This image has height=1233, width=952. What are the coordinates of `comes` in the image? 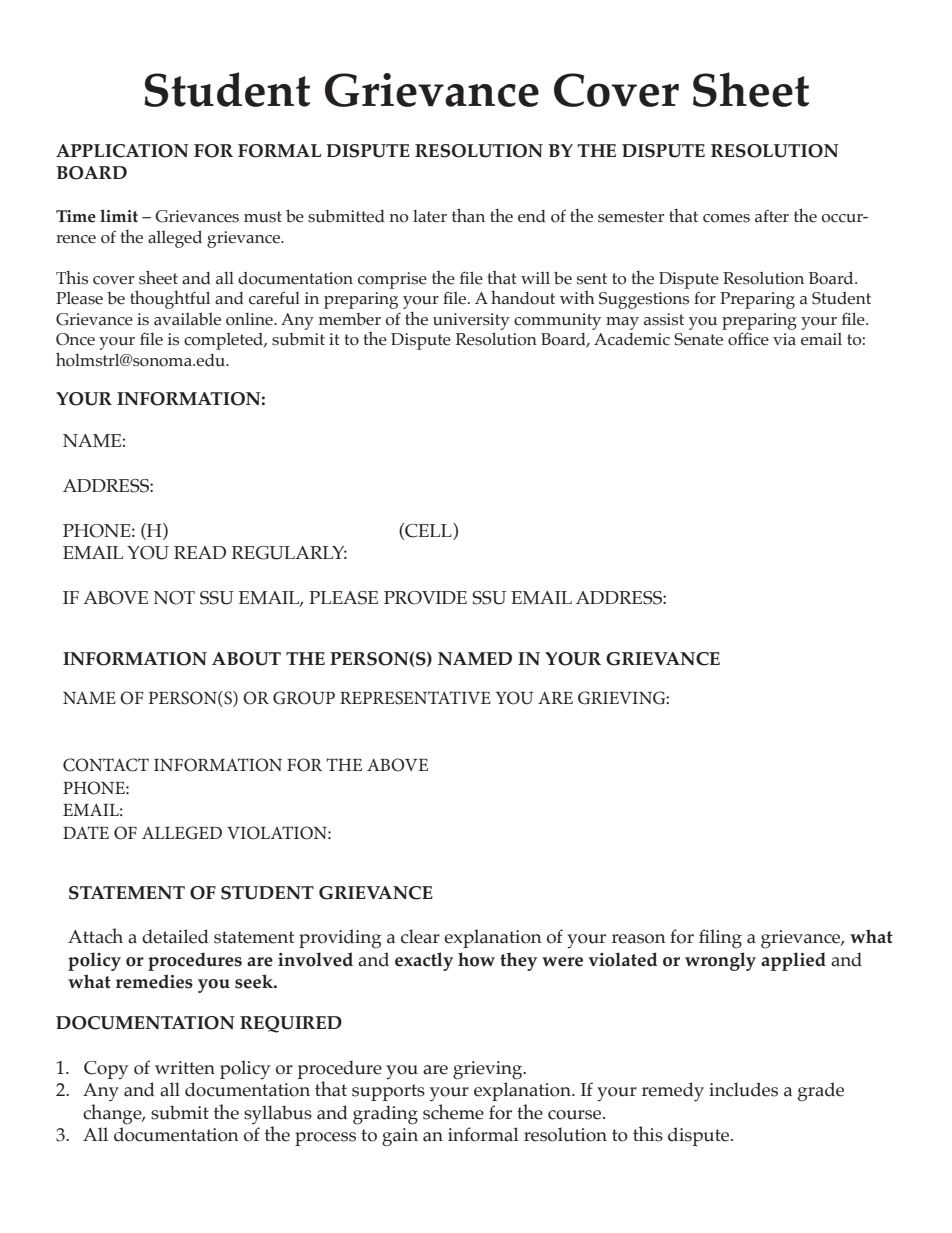 It's located at (726, 218).
